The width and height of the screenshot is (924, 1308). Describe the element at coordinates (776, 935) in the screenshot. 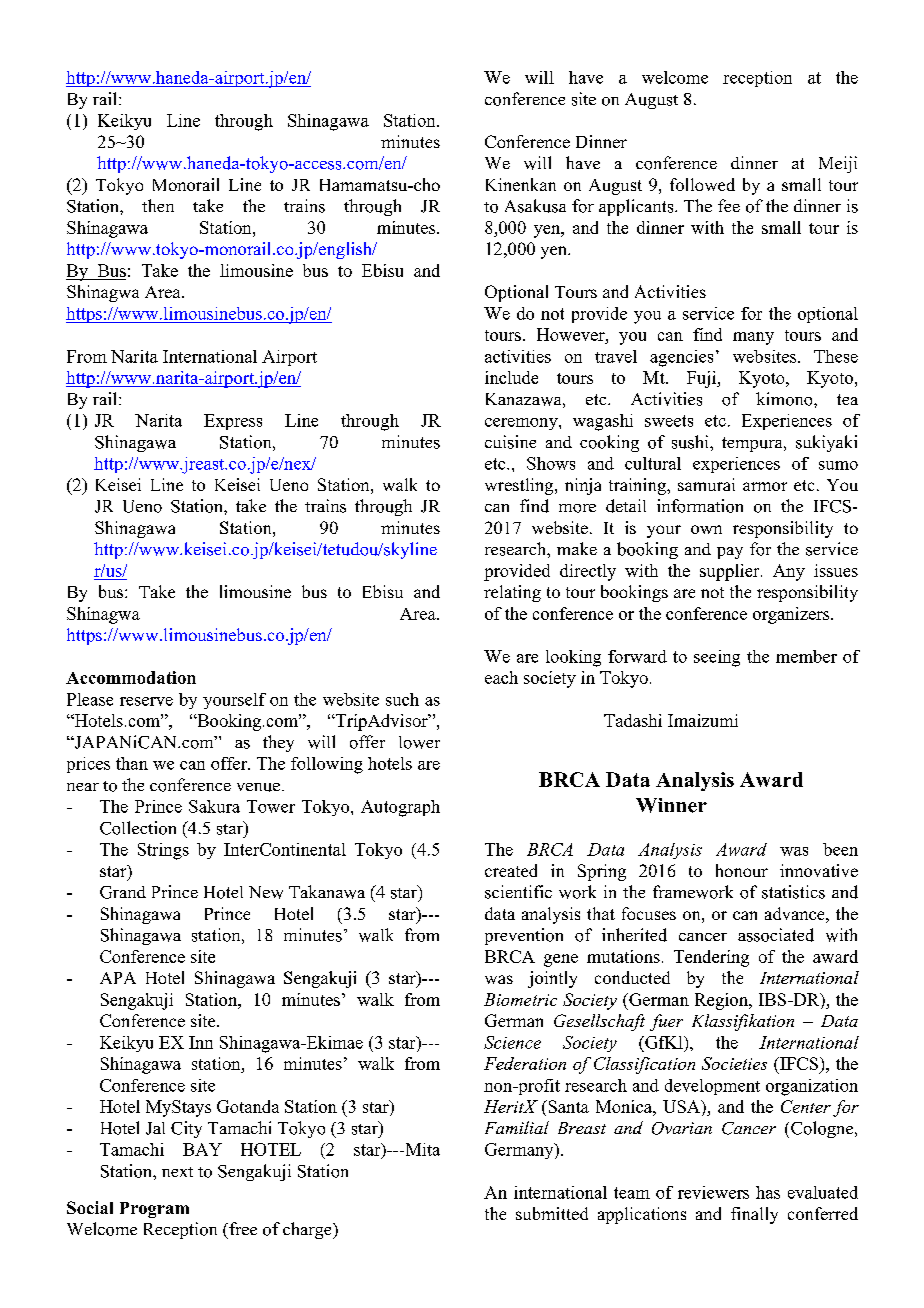

I see `associated` at that location.
